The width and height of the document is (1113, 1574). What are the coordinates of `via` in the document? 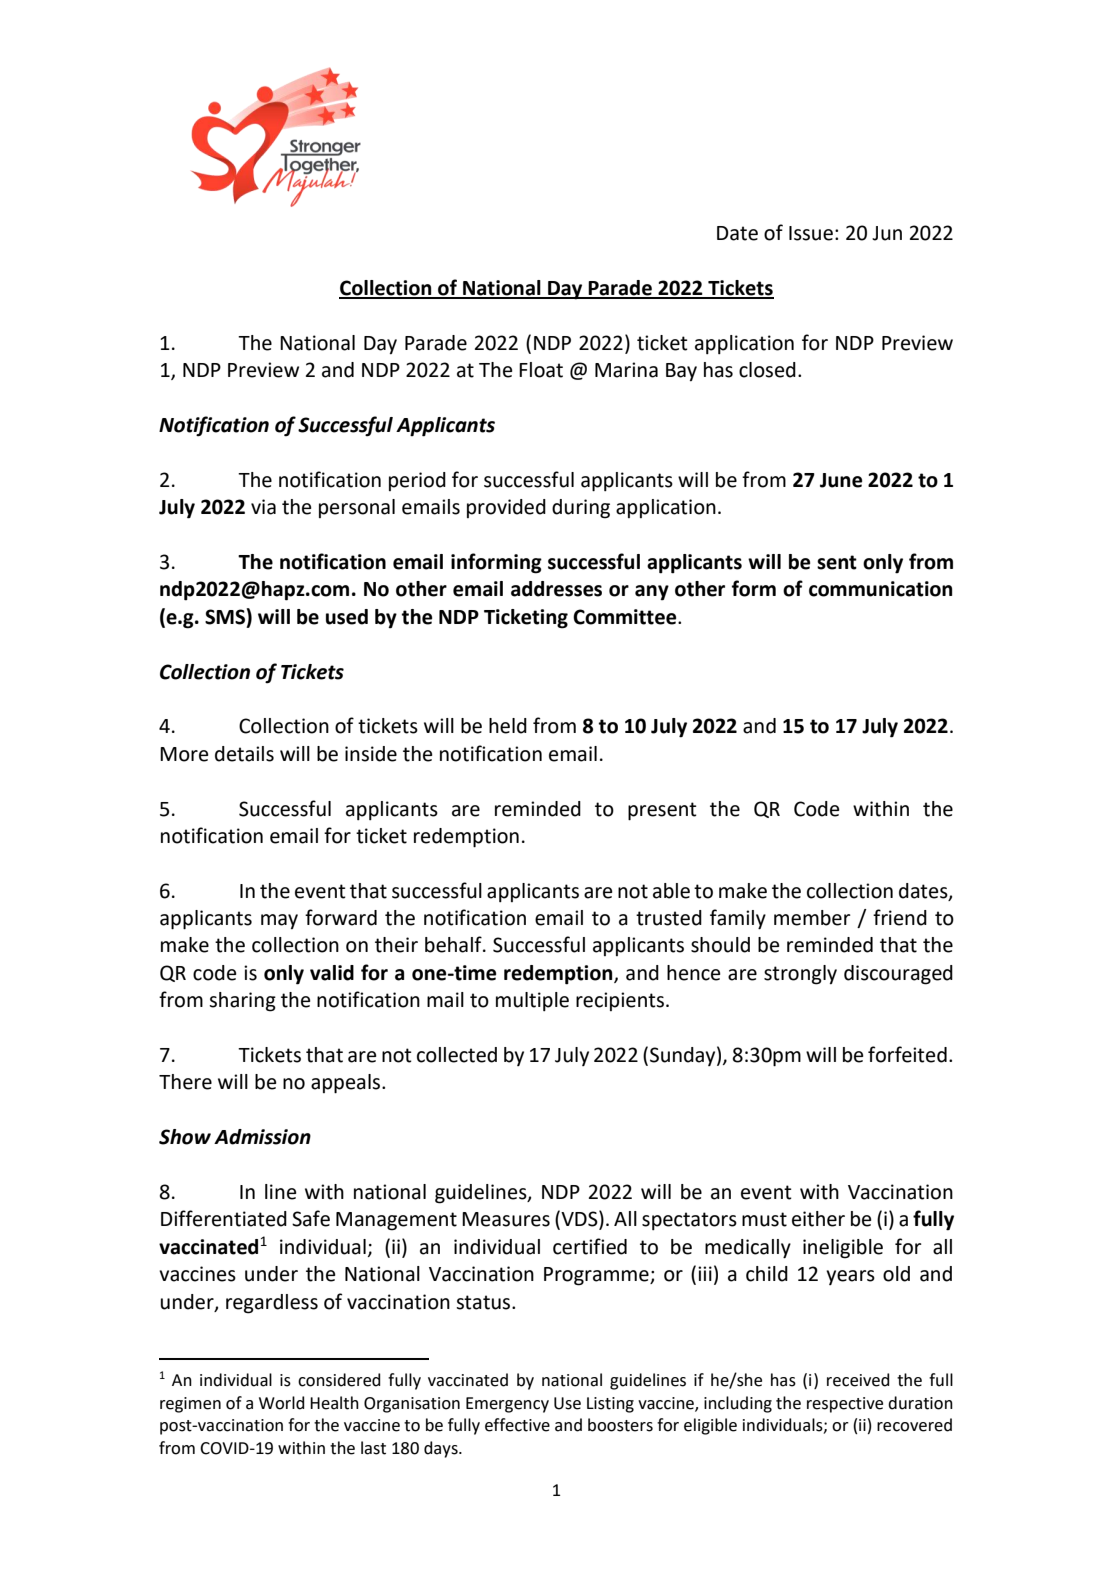 It's located at (263, 507).
